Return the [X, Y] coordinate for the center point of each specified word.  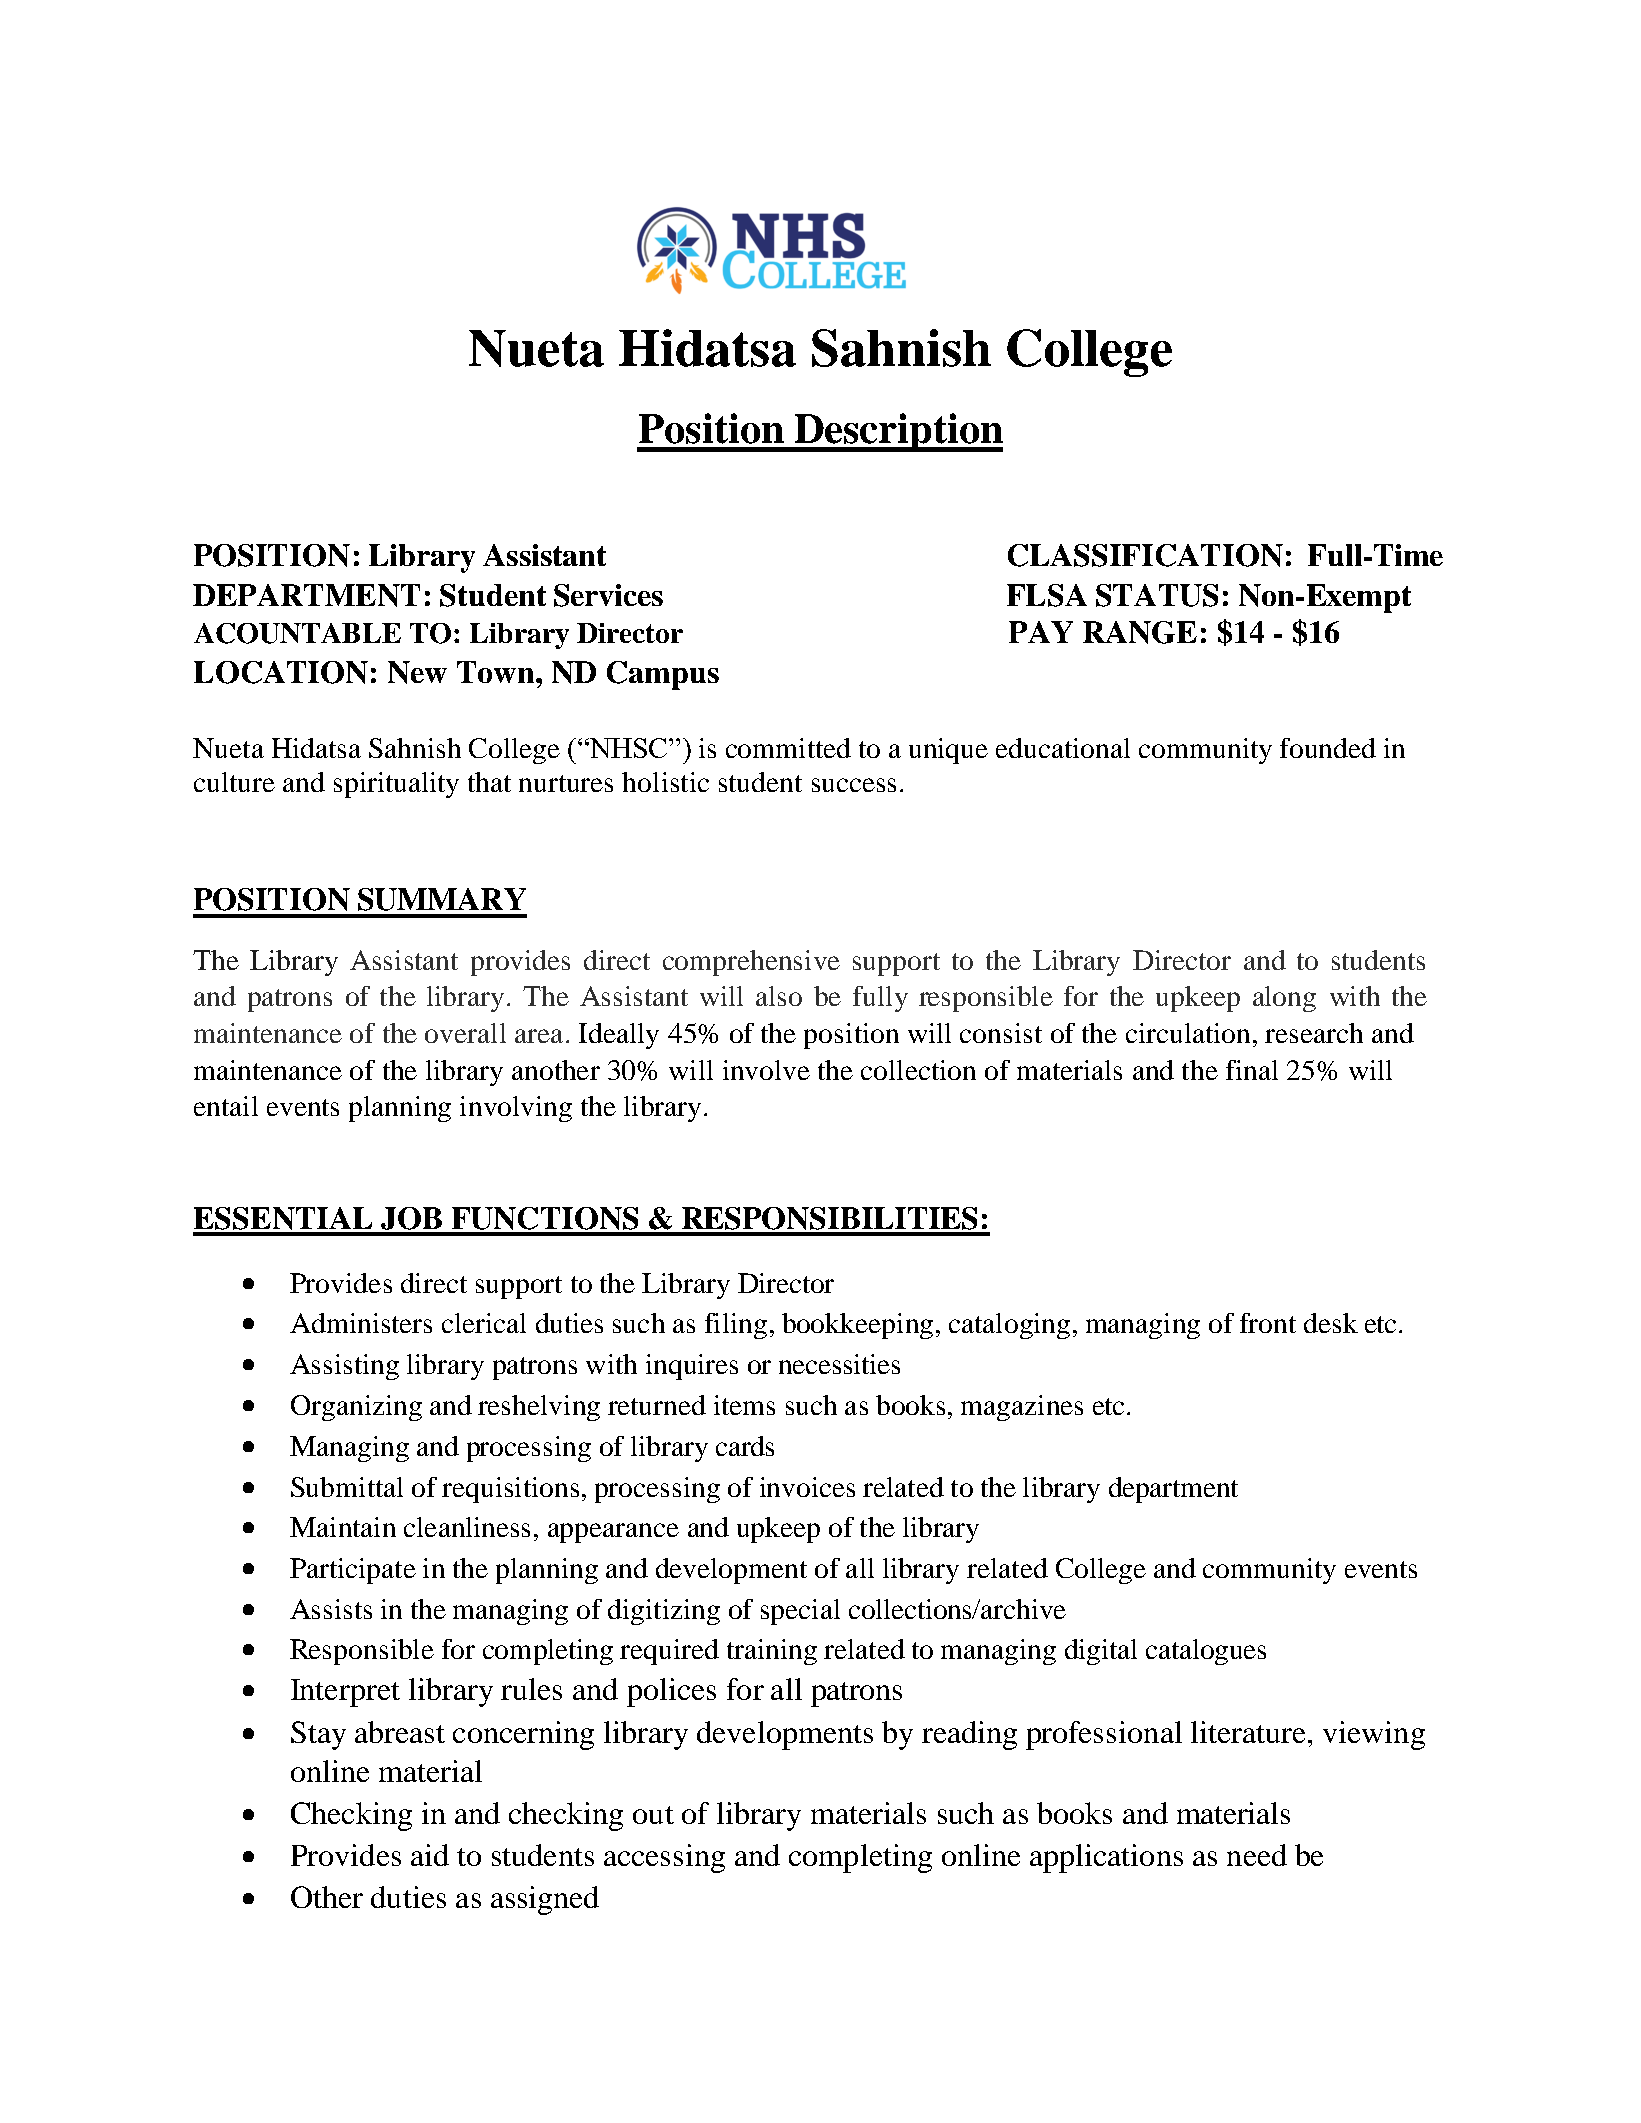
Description [897, 432]
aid [430, 1855]
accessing [664, 1858]
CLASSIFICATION [1145, 555]
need [1257, 1855]
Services [608, 595]
